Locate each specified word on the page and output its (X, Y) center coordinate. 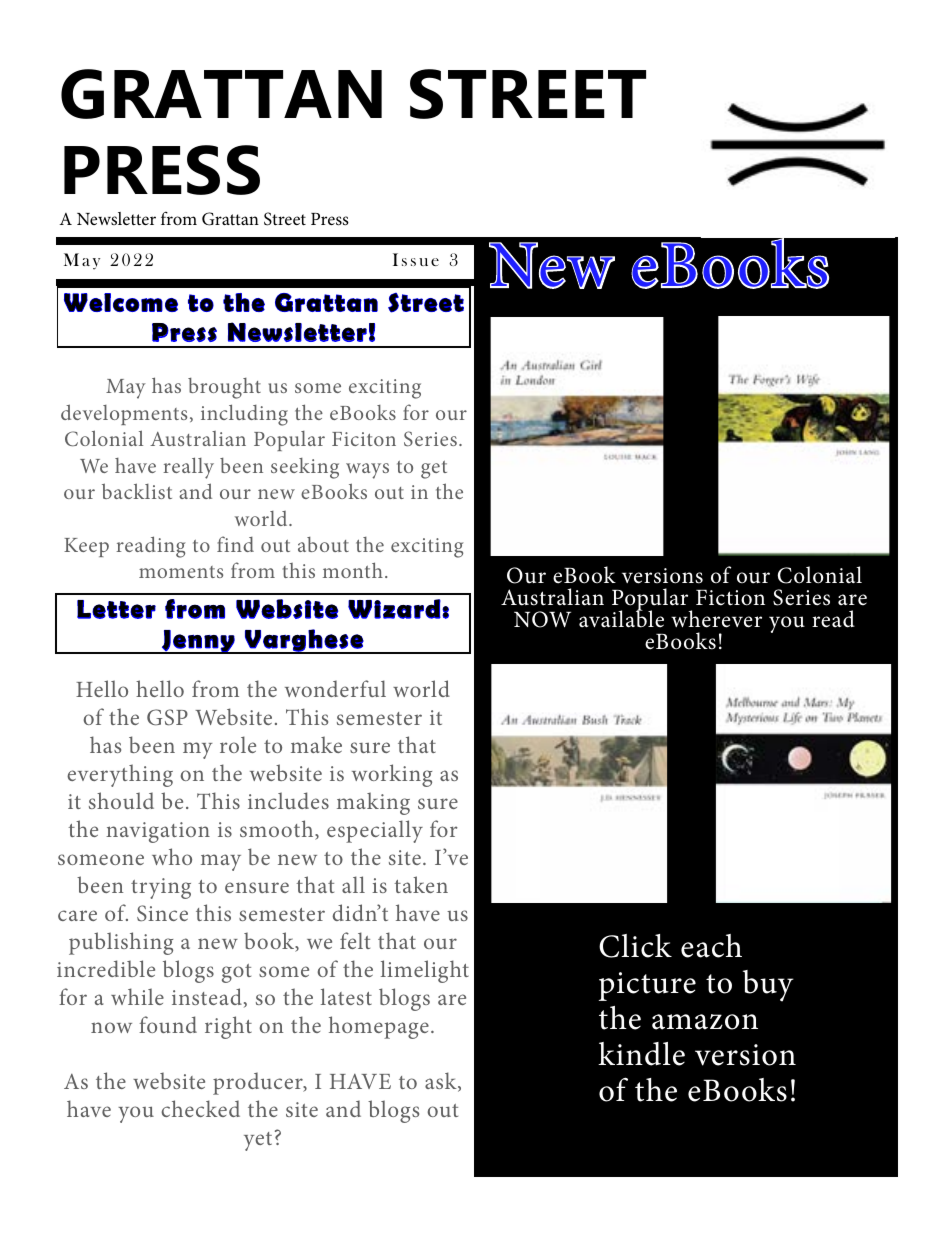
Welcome (121, 302)
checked (200, 1108)
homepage (379, 1027)
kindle (641, 1054)
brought (224, 388)
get (434, 470)
